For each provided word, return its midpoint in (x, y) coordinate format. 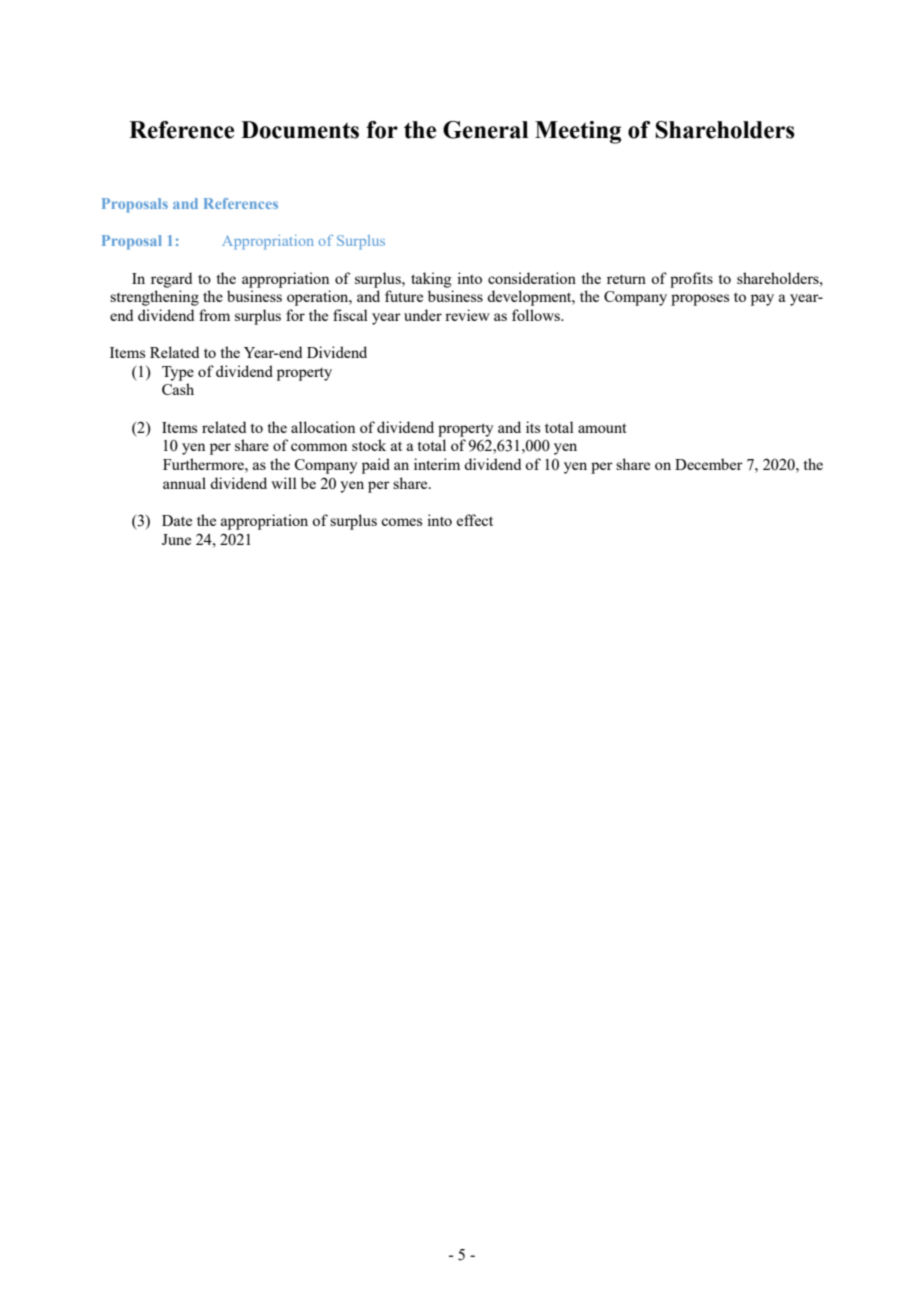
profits (691, 280)
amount (602, 428)
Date (177, 520)
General (485, 130)
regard (171, 280)
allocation (323, 427)
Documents (300, 130)
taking (431, 280)
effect (475, 520)
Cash (178, 389)
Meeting (578, 132)
